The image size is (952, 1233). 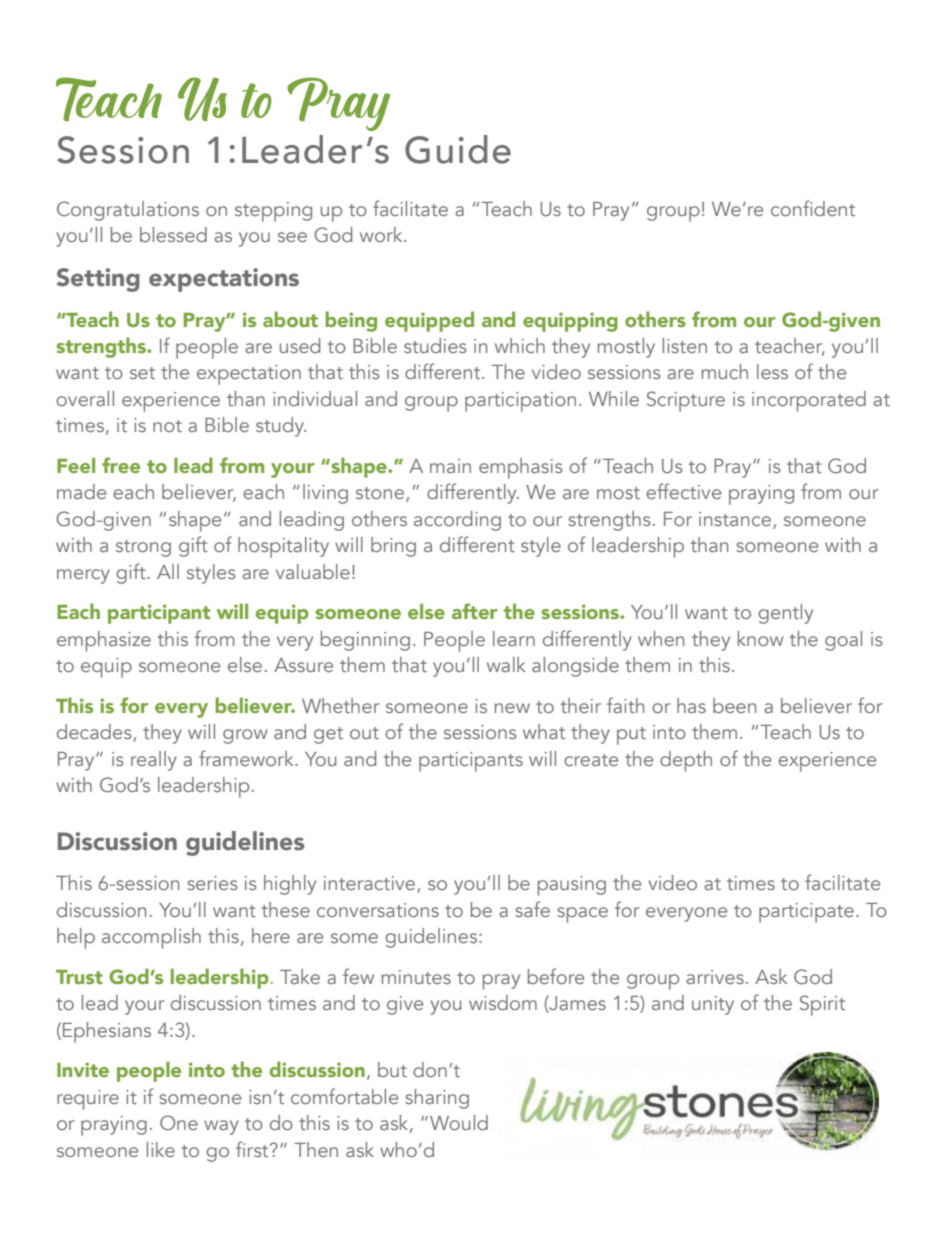 I want to click on strong, so click(x=143, y=548).
